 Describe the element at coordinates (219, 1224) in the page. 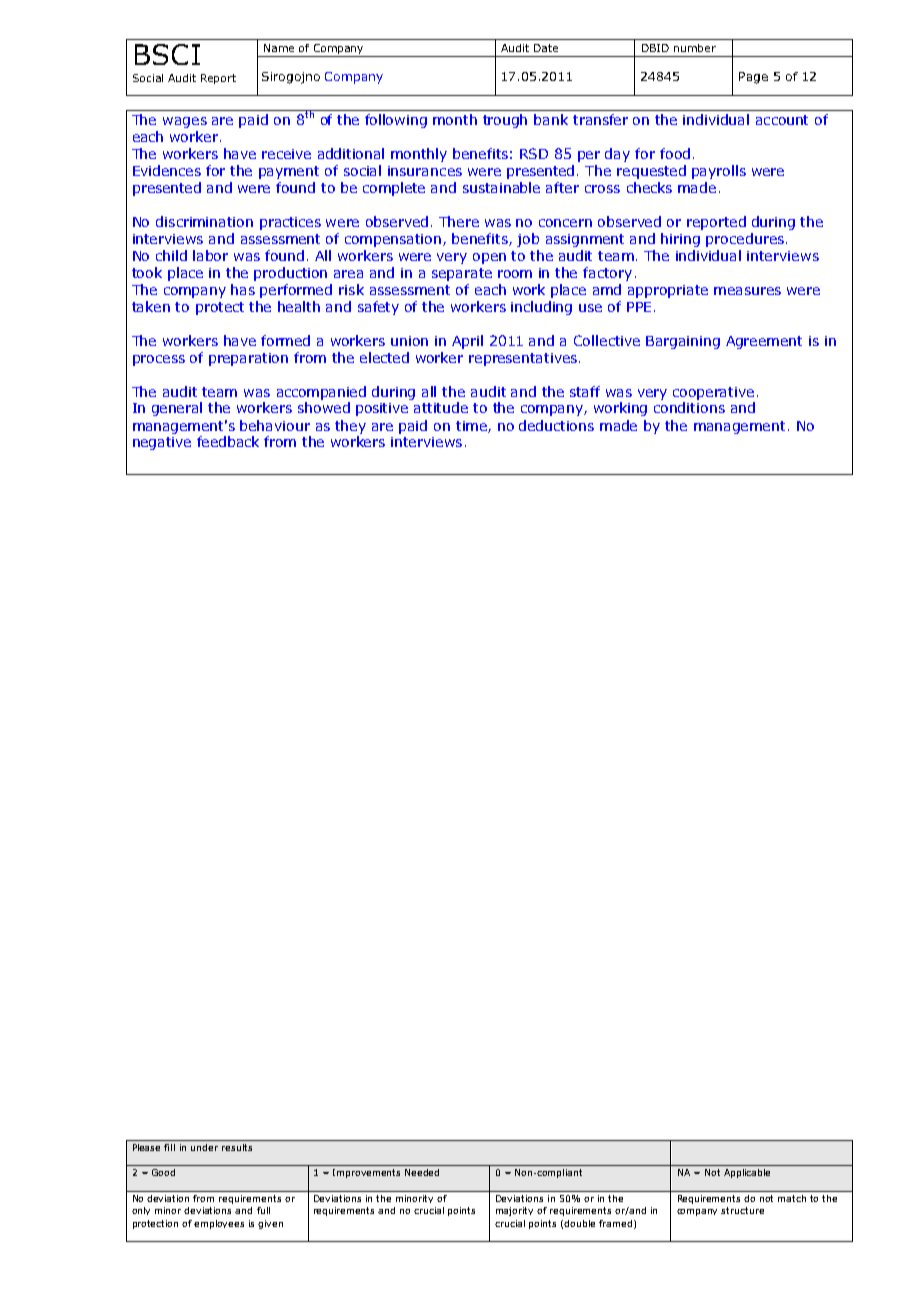

I see `employees` at that location.
